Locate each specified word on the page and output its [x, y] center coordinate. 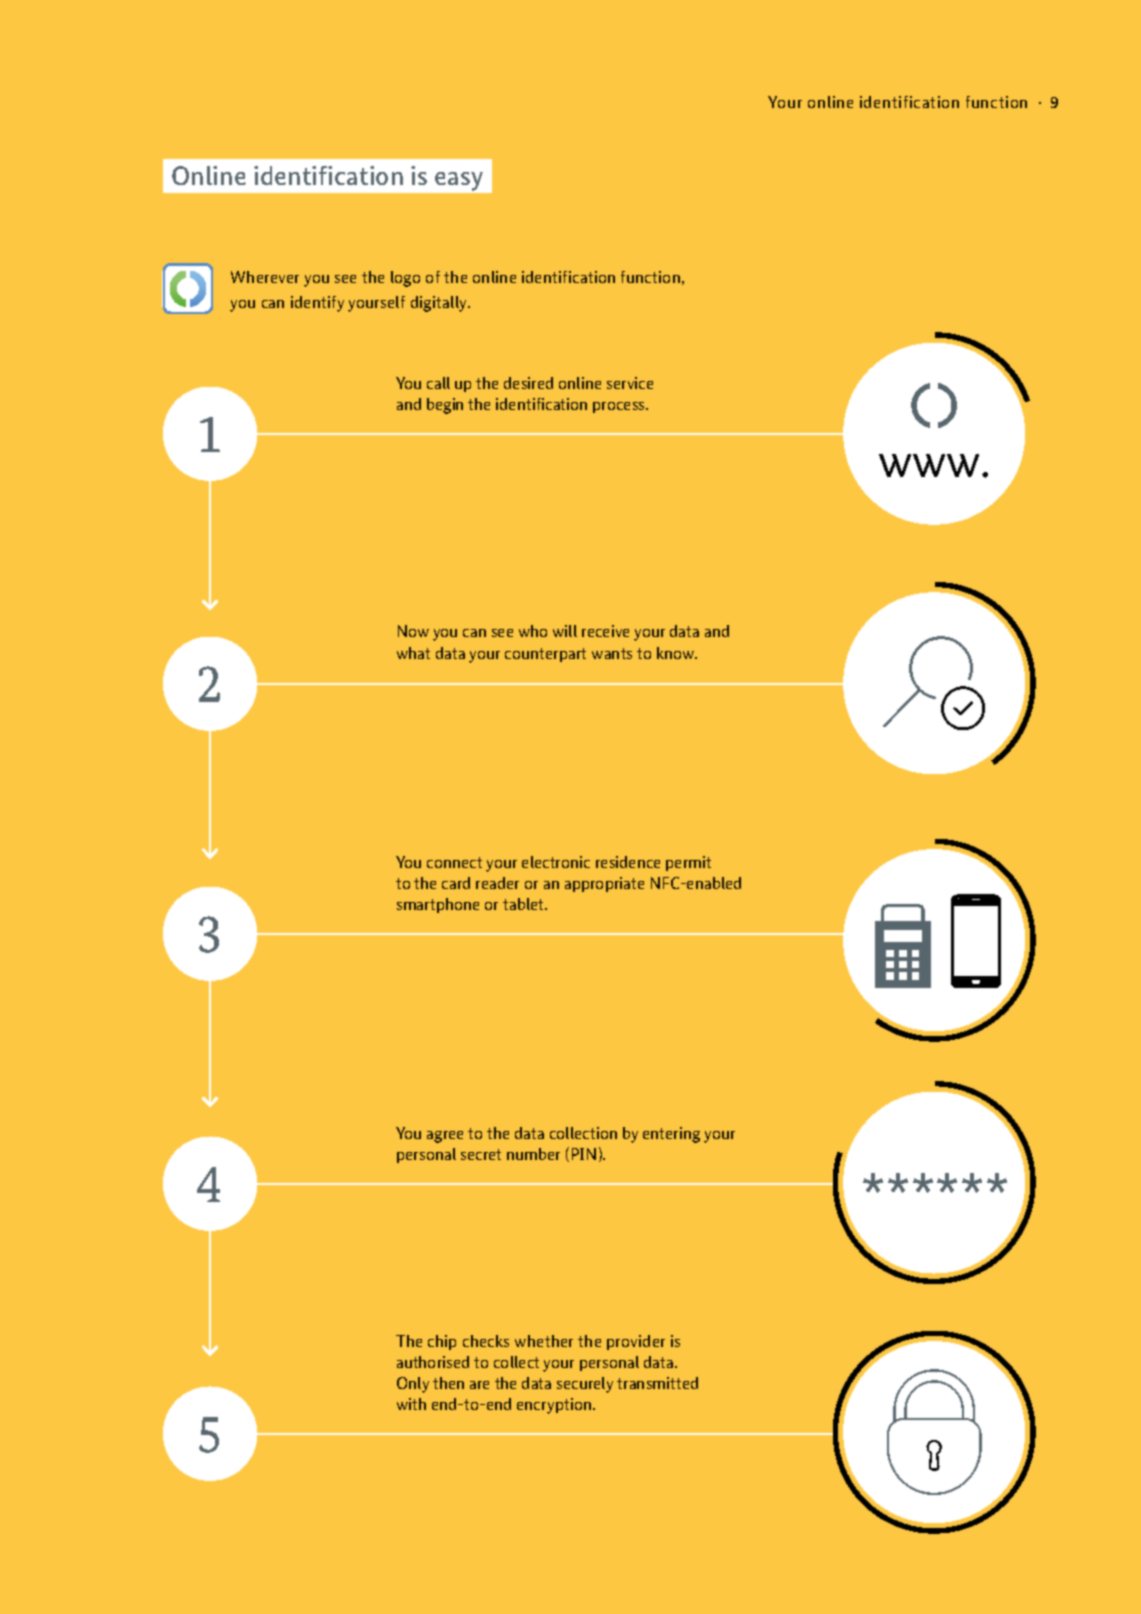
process [620, 407]
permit [688, 863]
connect [454, 862]
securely [585, 1385]
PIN [584, 1154]
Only [413, 1385]
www [931, 465]
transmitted [657, 1383]
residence [628, 862]
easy [459, 181]
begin [445, 406]
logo [405, 279]
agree [445, 1137]
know [677, 653]
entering [671, 1135]
